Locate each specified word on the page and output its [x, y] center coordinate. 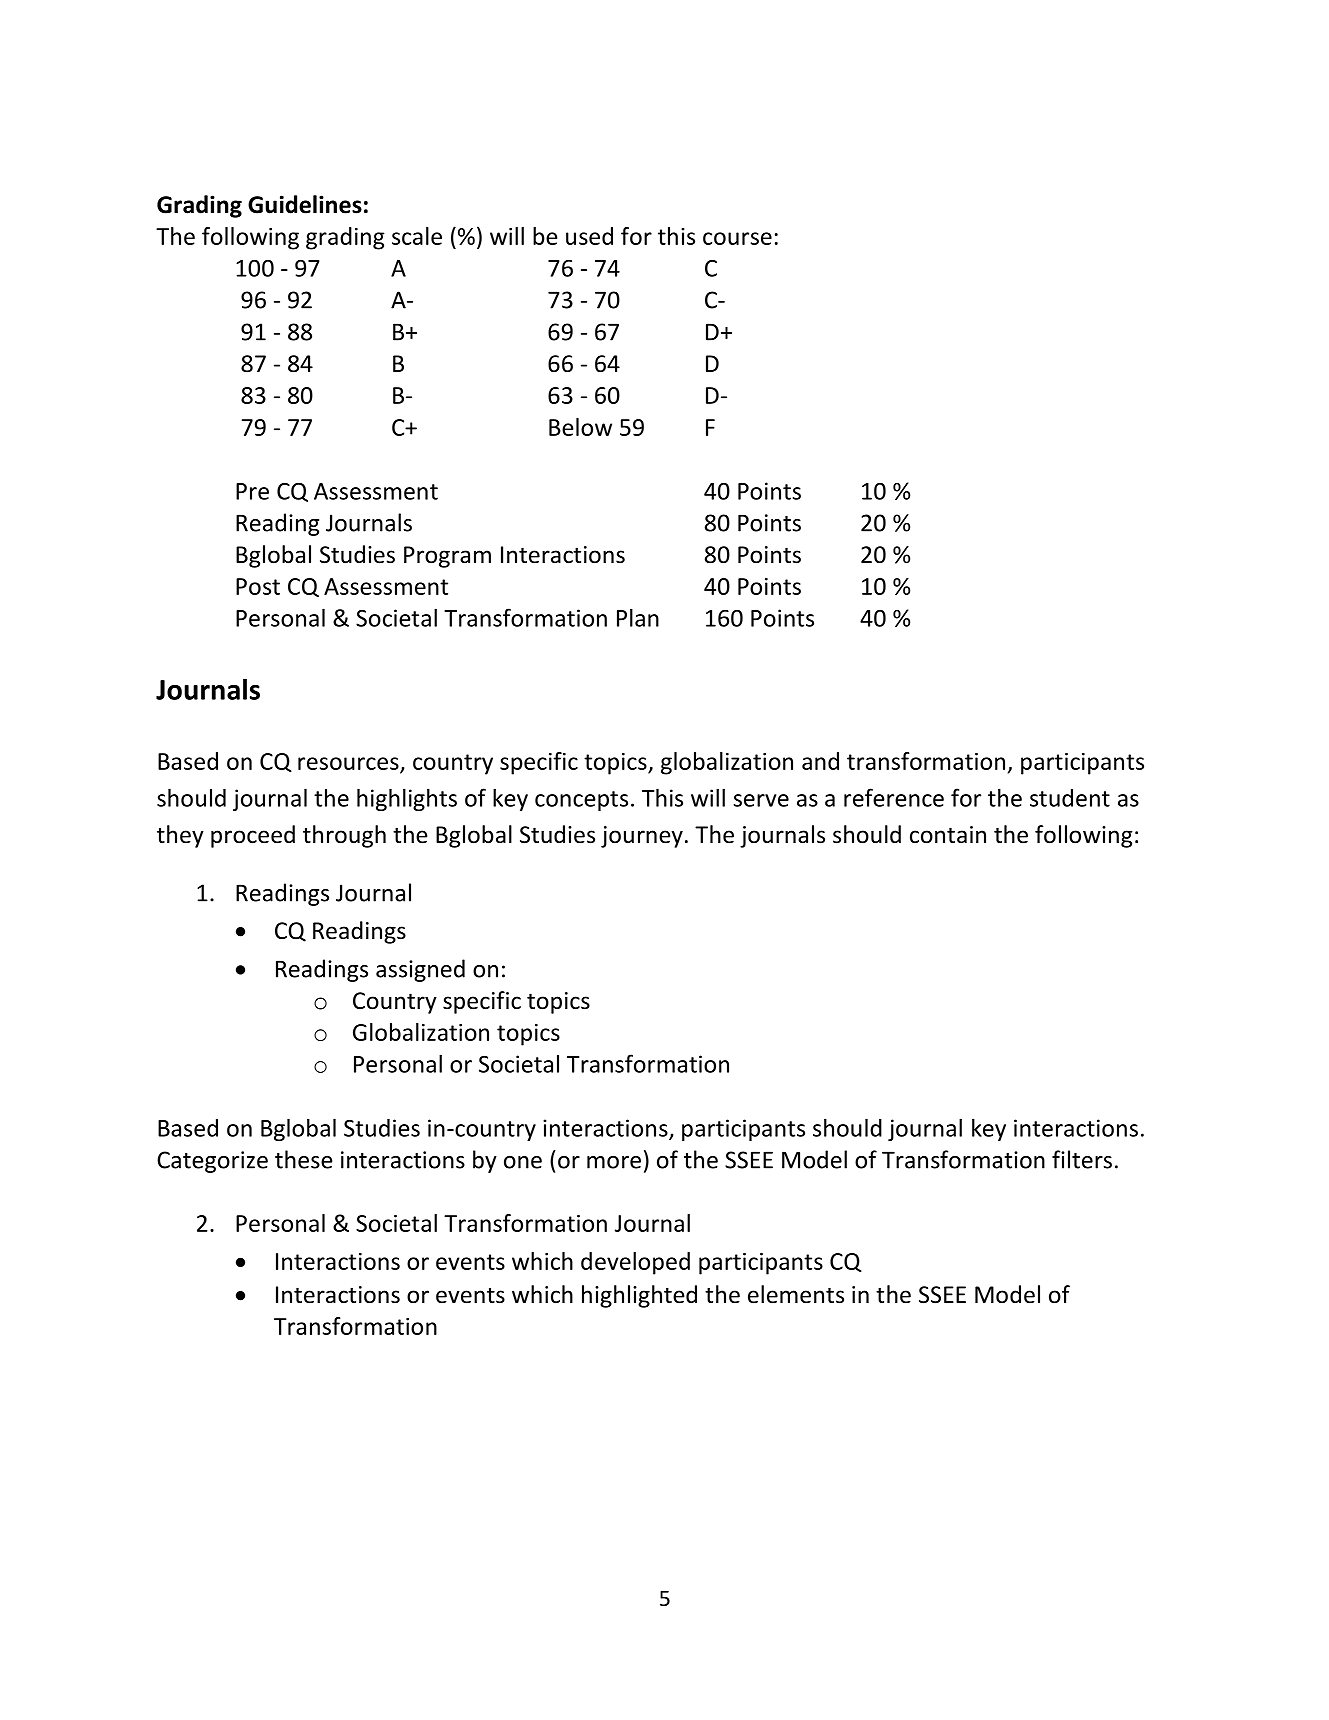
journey [642, 837]
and [820, 761]
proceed [253, 836]
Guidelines [305, 204]
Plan [638, 617]
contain [948, 835]
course [737, 238]
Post [258, 586]
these [304, 1159]
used [589, 236]
